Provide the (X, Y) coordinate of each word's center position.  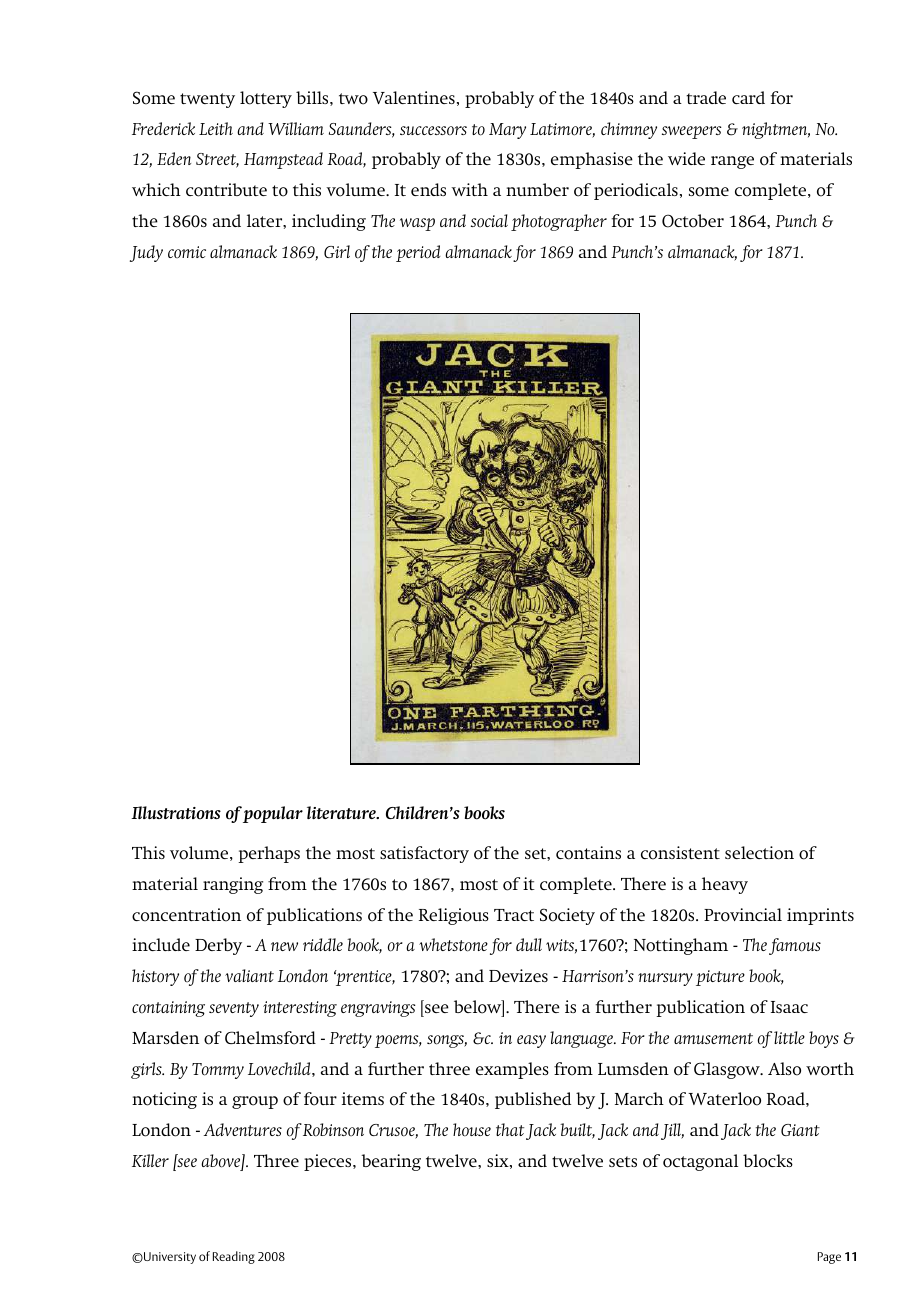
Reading (234, 1257)
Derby (218, 946)
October (693, 221)
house (472, 1130)
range (732, 162)
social (489, 221)
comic (187, 252)
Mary (507, 131)
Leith (216, 128)
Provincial (743, 915)
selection (759, 853)
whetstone (453, 945)
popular (273, 814)
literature (342, 812)
